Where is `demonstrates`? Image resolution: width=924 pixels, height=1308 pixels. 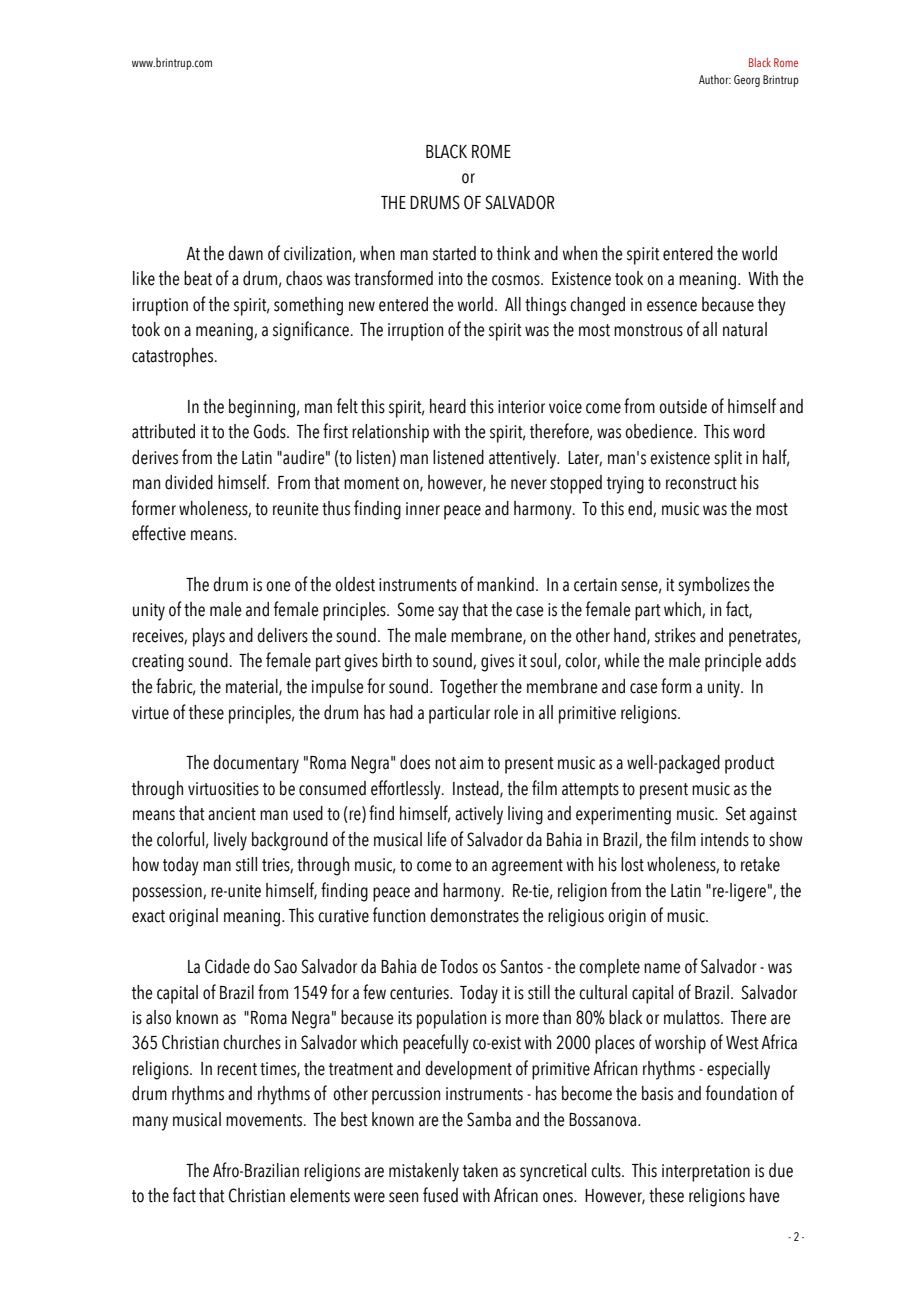
demonstrates is located at coordinates (474, 915).
